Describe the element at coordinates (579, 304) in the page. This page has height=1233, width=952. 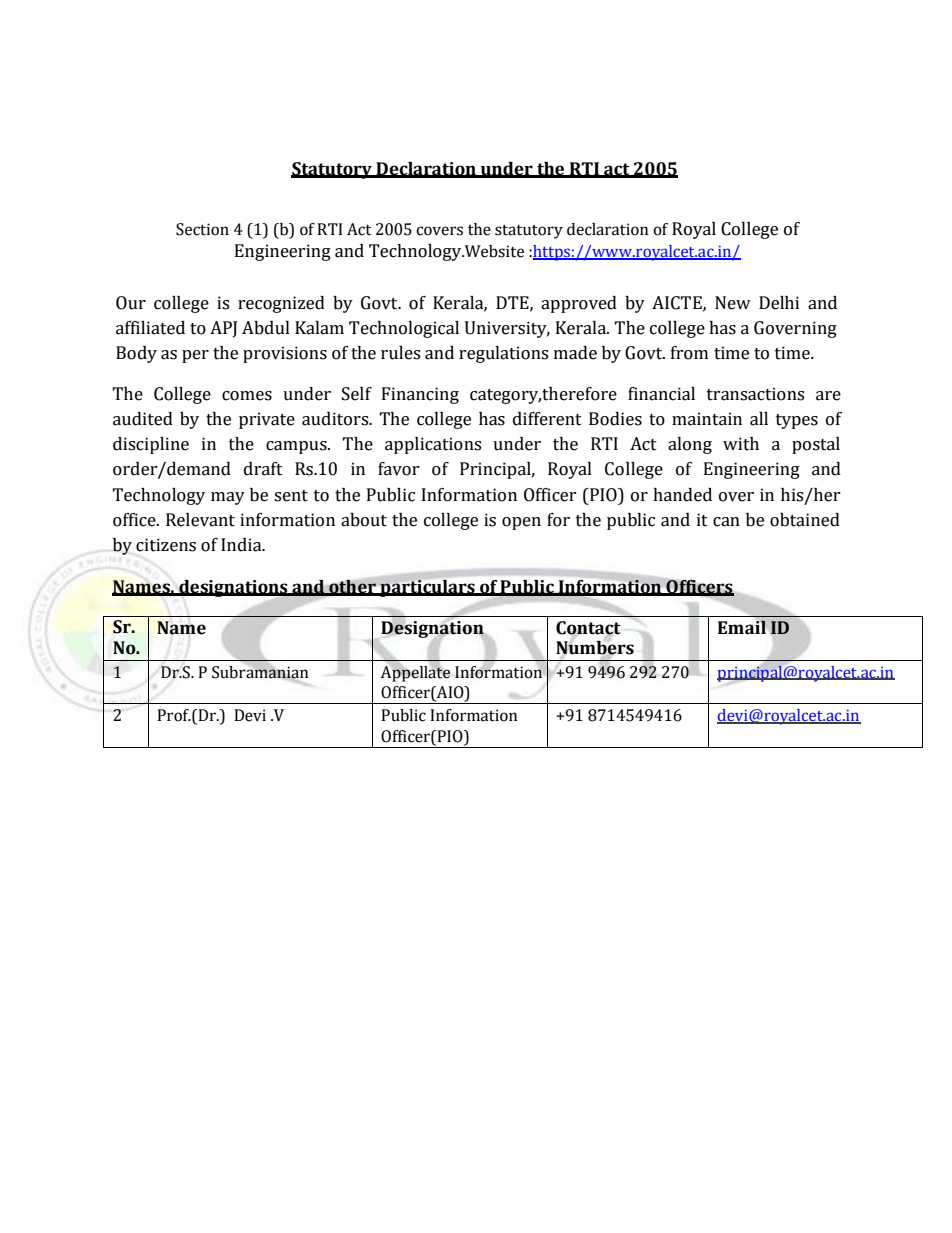
I see `approved` at that location.
